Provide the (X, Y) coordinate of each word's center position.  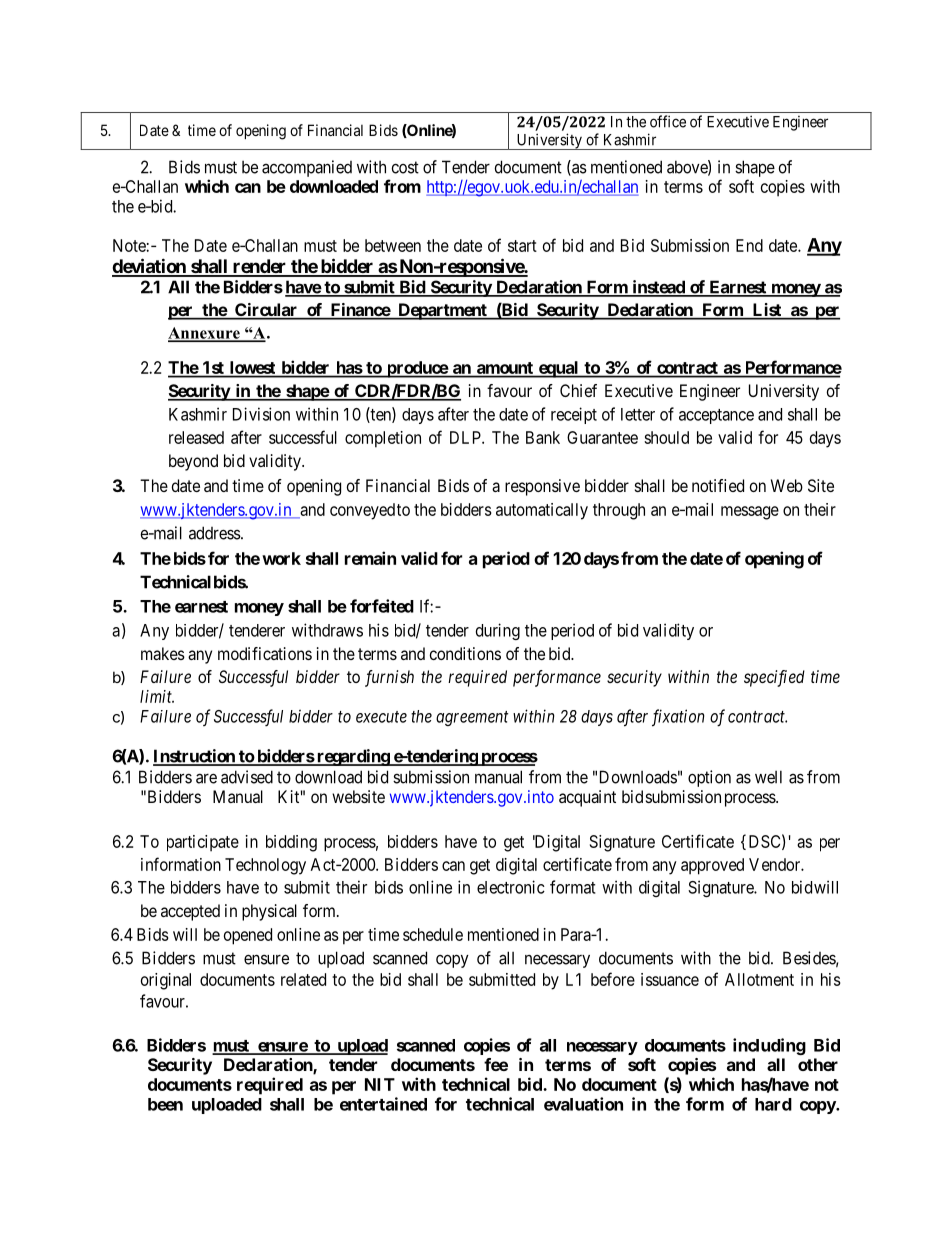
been (165, 1104)
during (498, 631)
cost (405, 167)
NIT (380, 1084)
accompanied (307, 168)
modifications (265, 653)
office (668, 121)
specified (774, 678)
